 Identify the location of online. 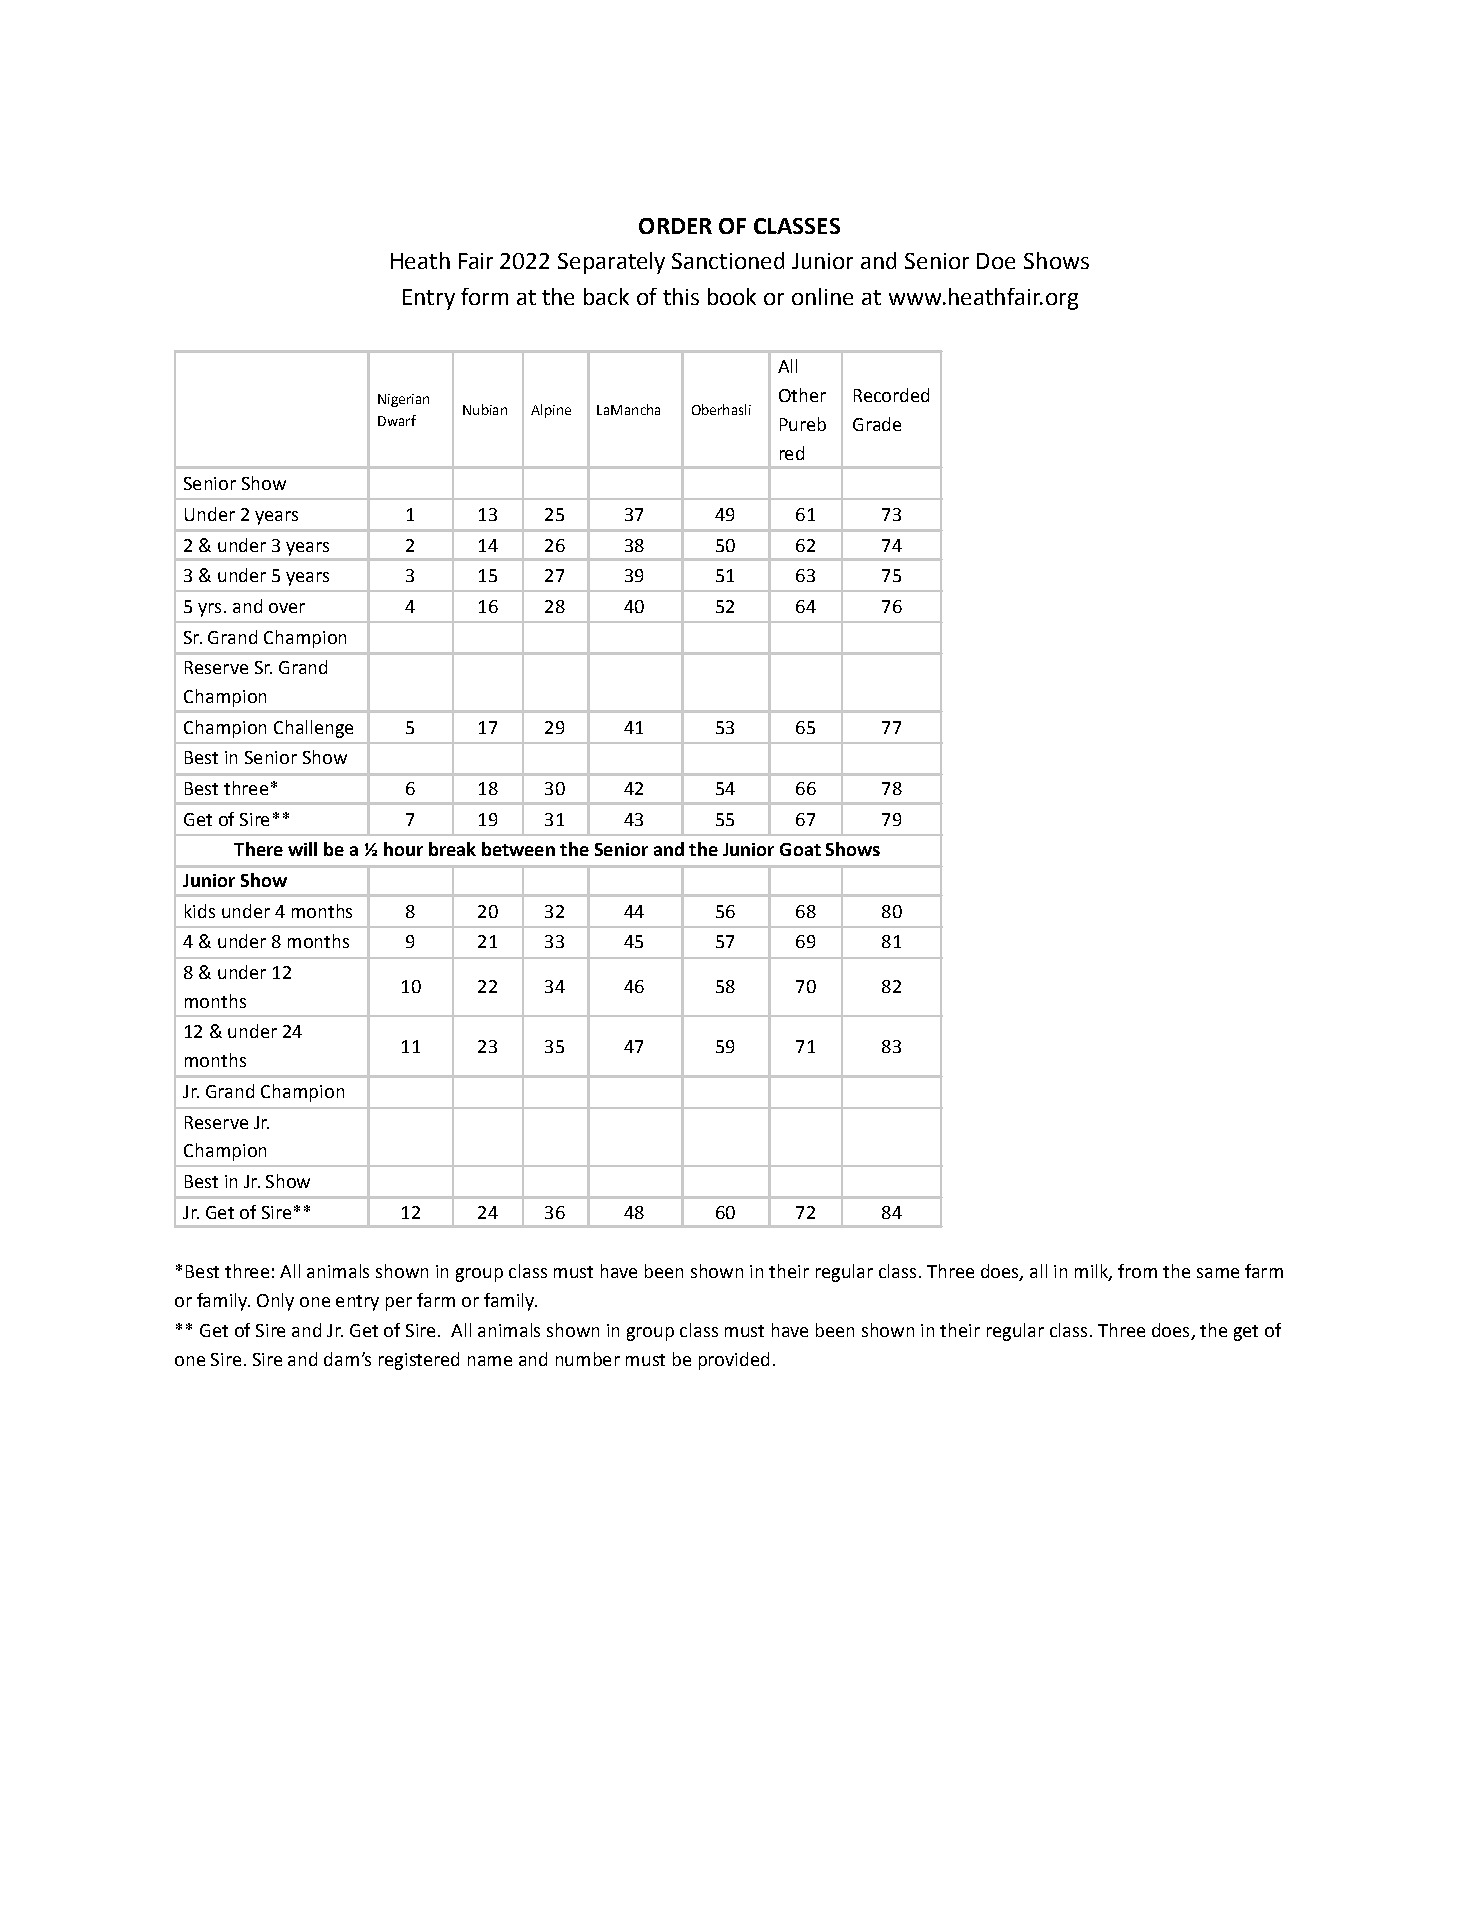
(822, 296).
